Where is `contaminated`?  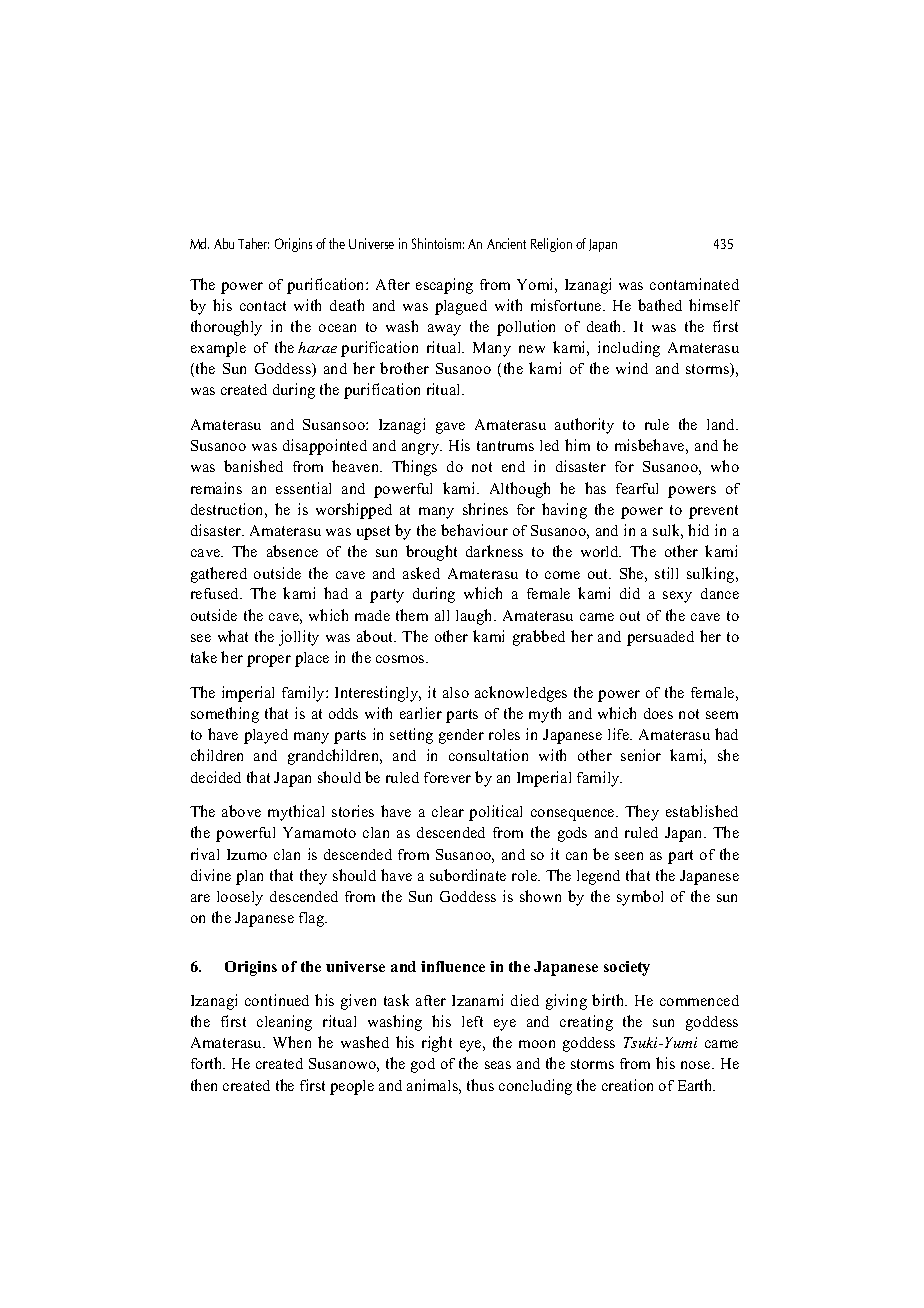
contaminated is located at coordinates (694, 284).
